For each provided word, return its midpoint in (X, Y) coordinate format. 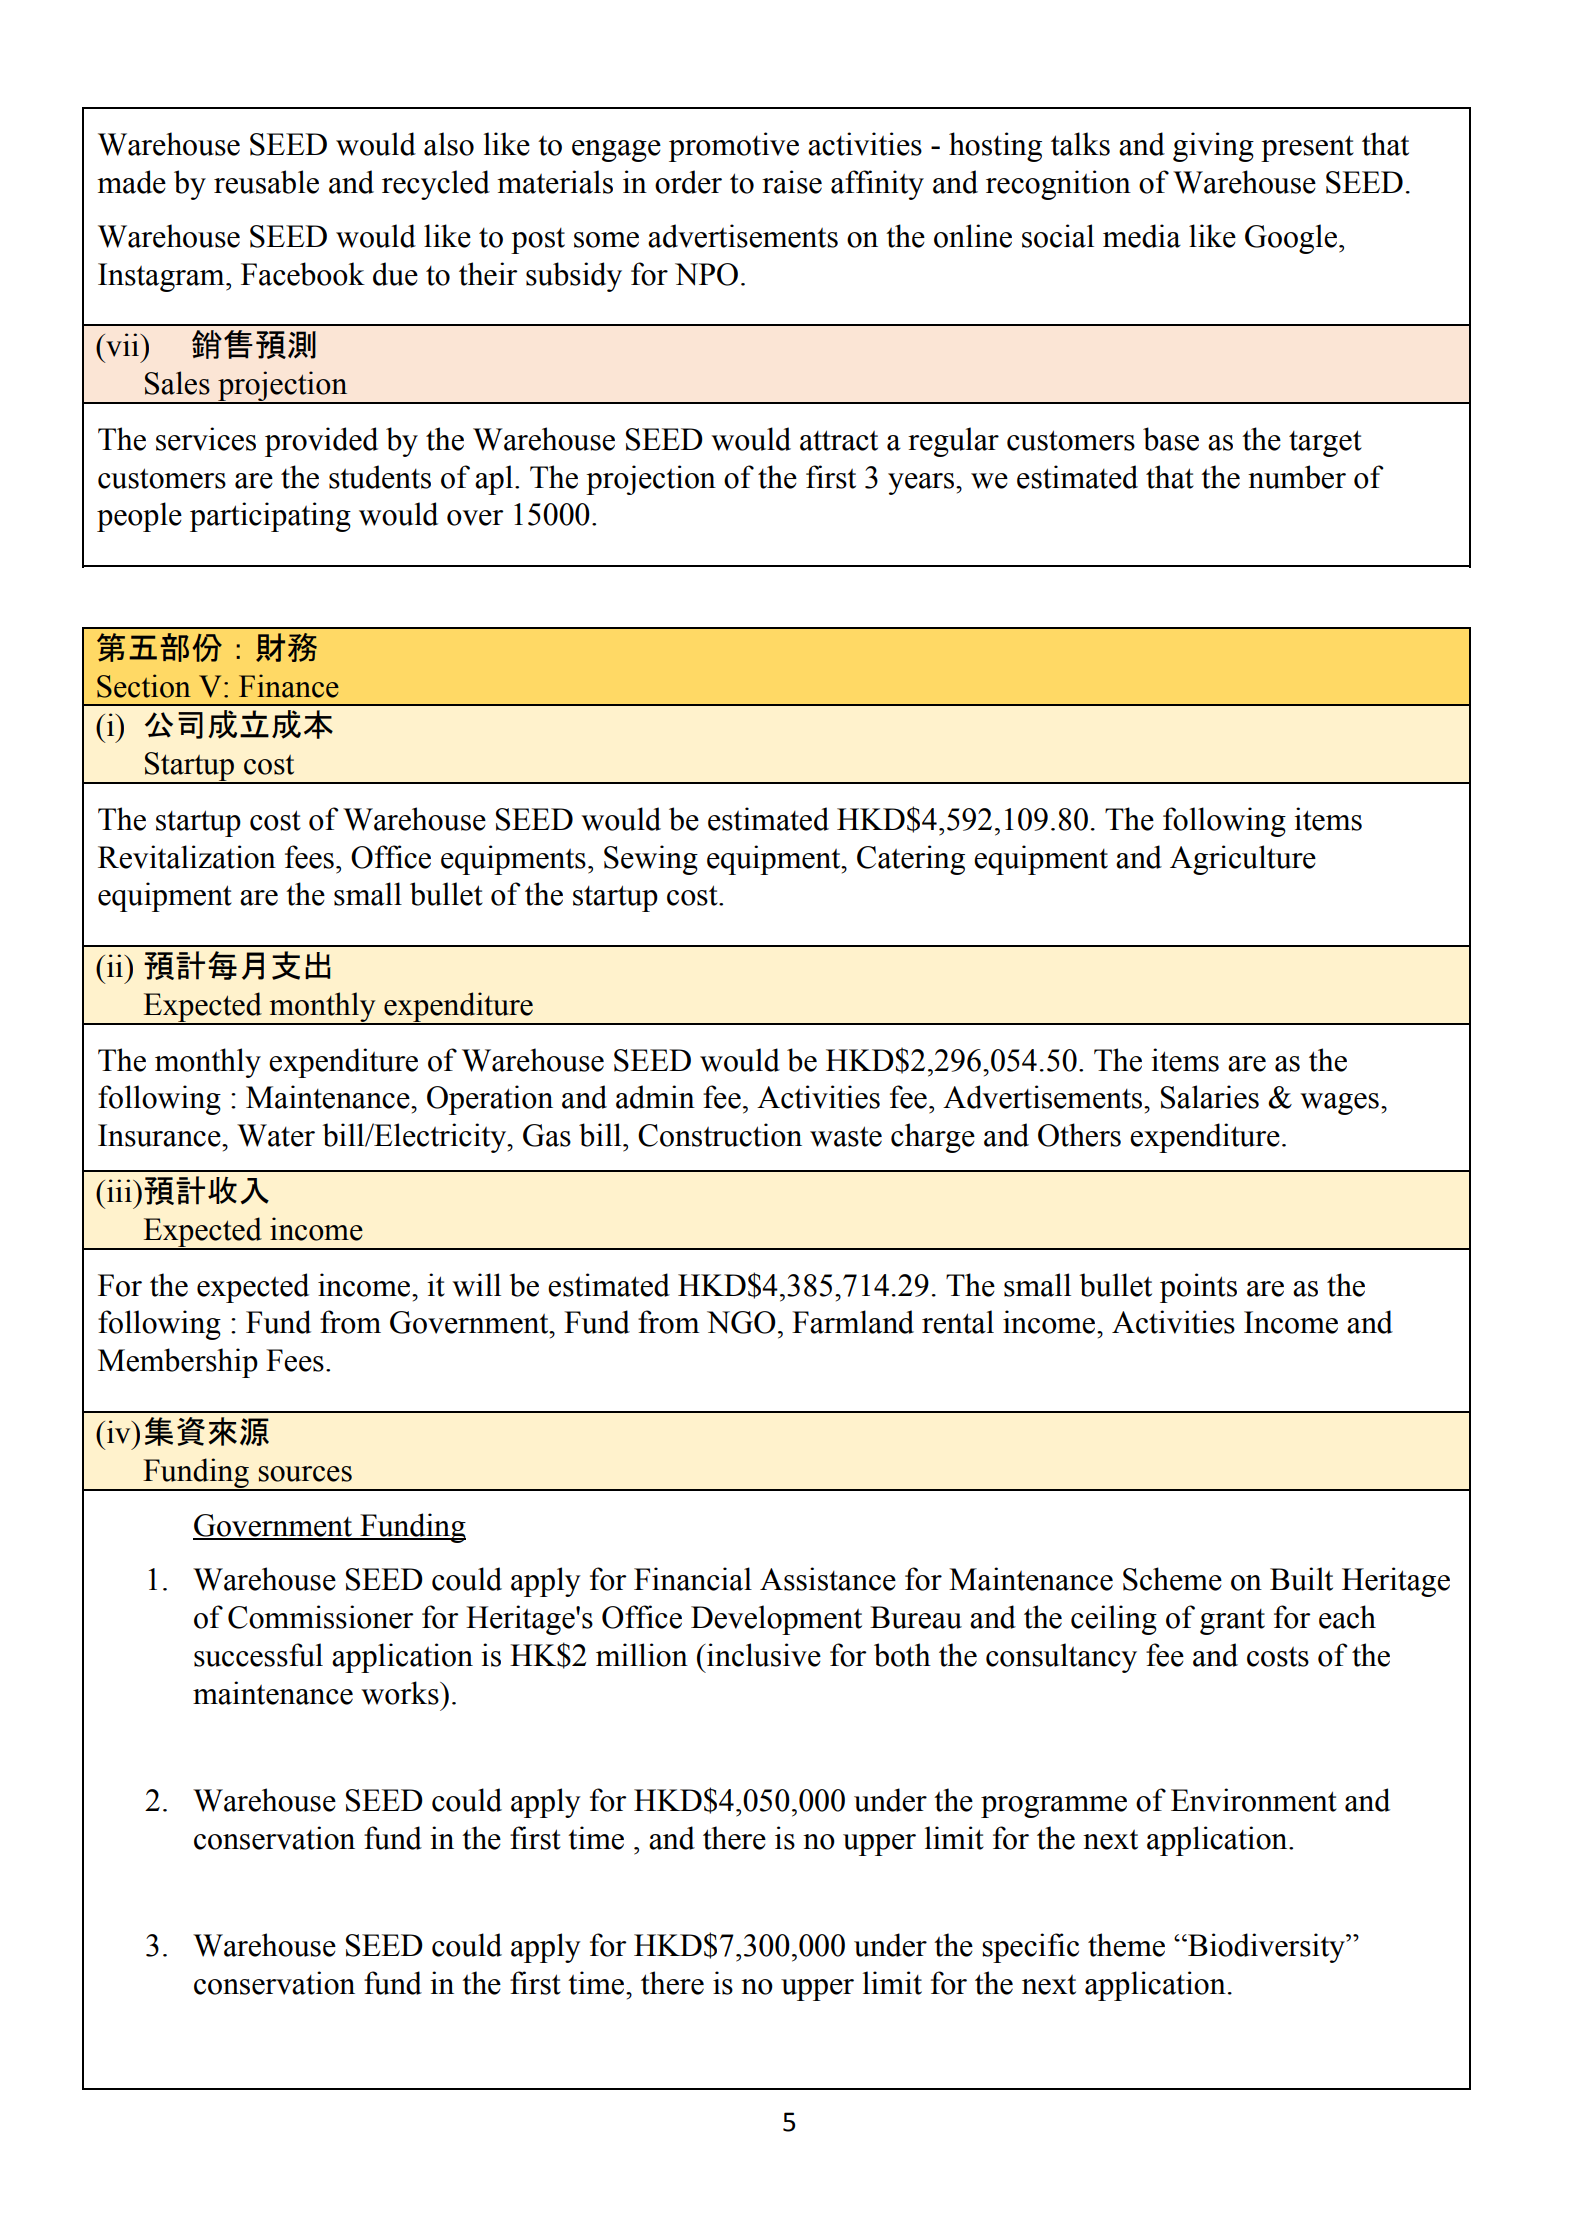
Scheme (1172, 1579)
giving (1213, 147)
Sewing (651, 860)
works (401, 1693)
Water (276, 1135)
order (688, 182)
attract (839, 440)
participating (270, 517)
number (1297, 477)
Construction (720, 1135)
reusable (266, 182)
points (1198, 1288)
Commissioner (321, 1617)
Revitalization (187, 857)
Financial (693, 1579)
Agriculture (1243, 860)
